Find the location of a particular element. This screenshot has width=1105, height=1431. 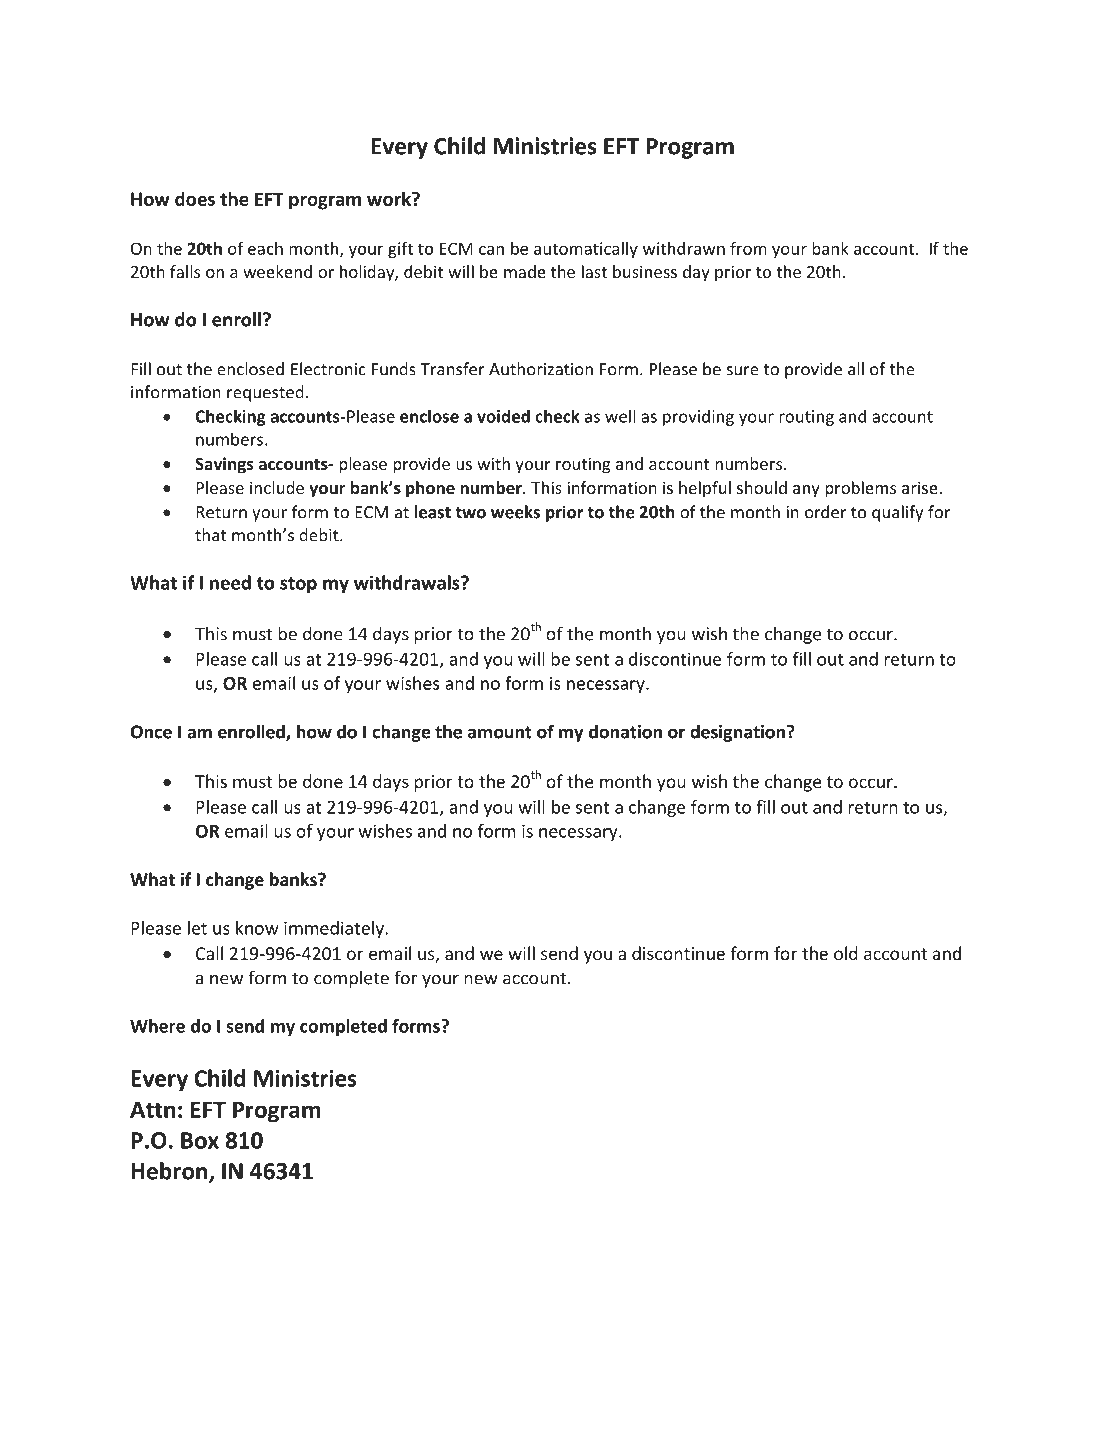

weeks is located at coordinates (515, 512).
